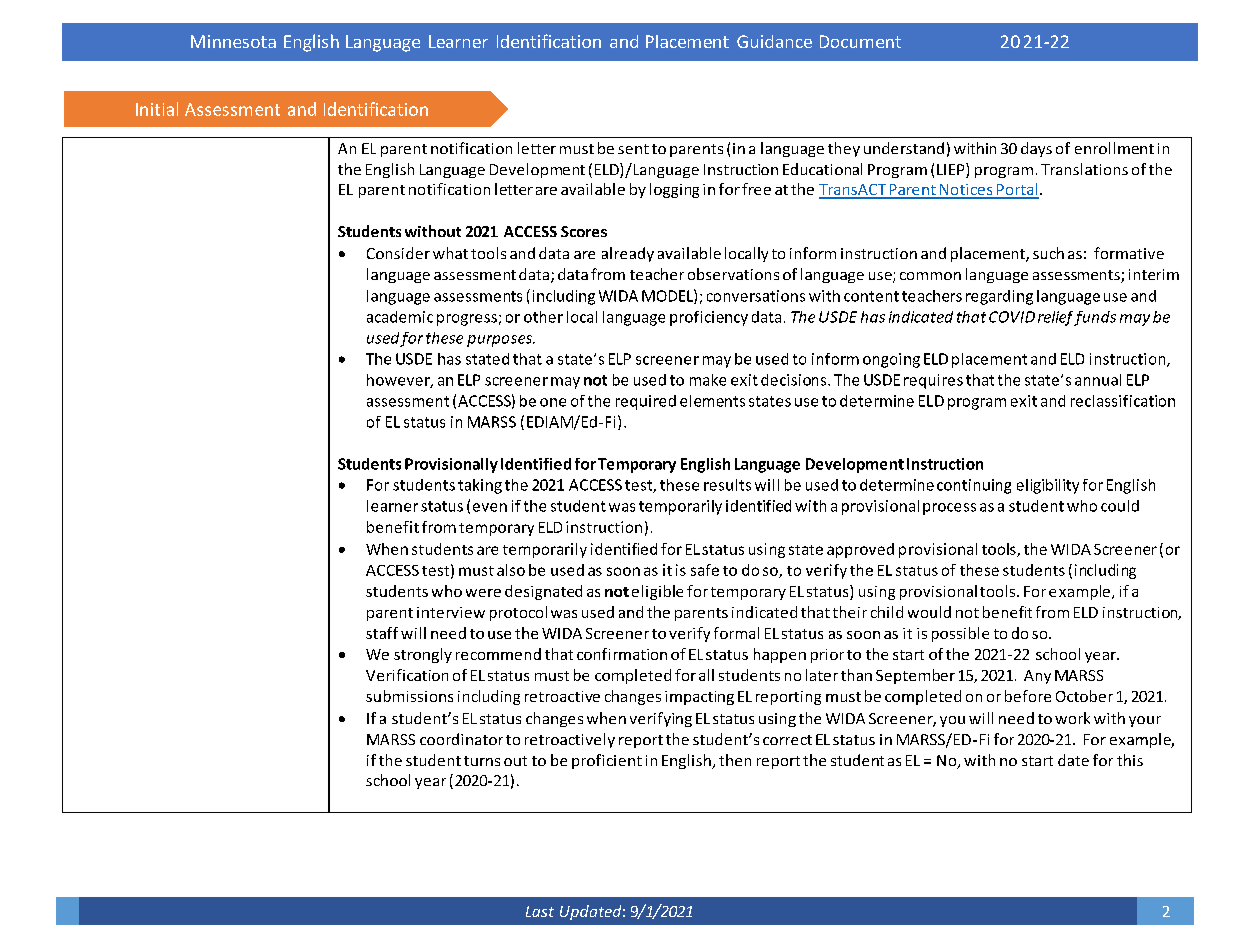 The width and height of the image is (1233, 952). I want to click on academic, so click(400, 317).
